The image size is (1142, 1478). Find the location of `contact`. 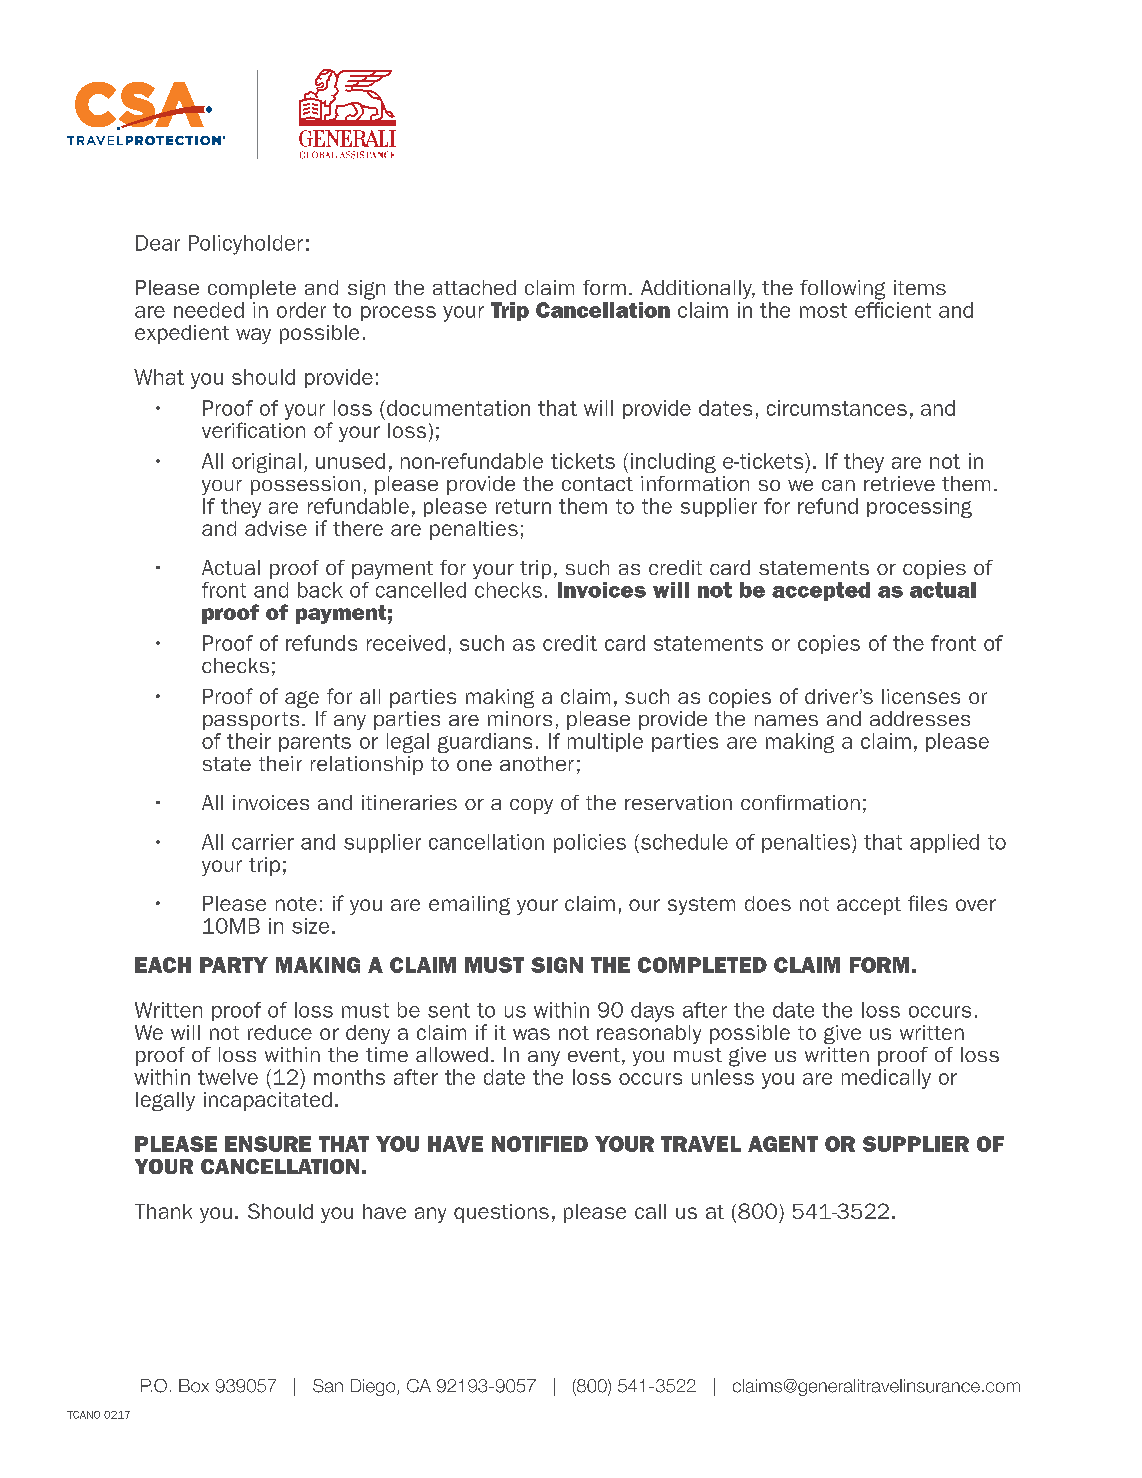

contact is located at coordinates (597, 484).
